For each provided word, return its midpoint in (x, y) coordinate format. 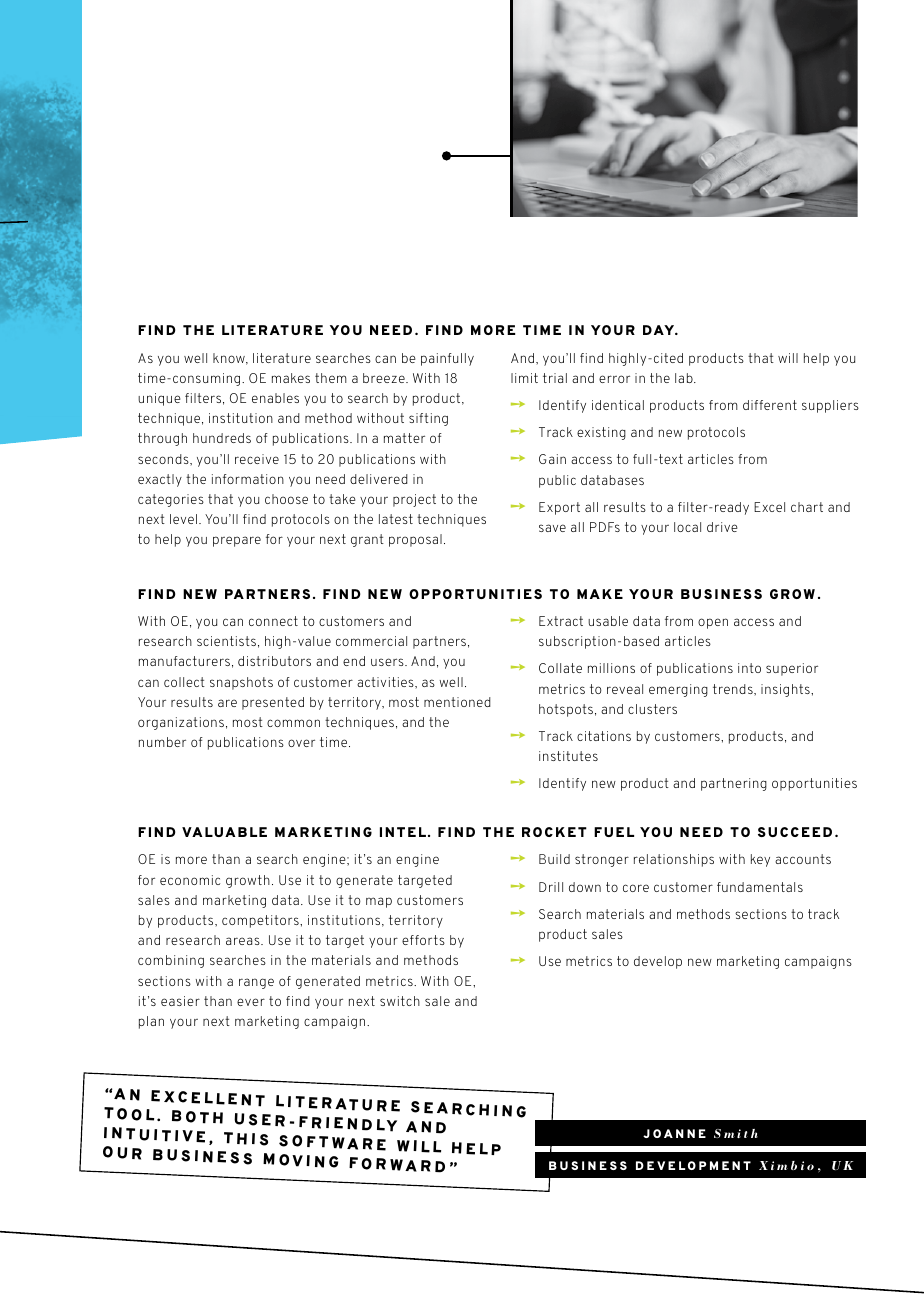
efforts (423, 940)
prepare (237, 541)
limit (524, 378)
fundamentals (760, 887)
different (770, 405)
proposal (415, 540)
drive (722, 527)
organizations (181, 723)
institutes (568, 756)
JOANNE (674, 1133)
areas (244, 941)
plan (151, 1022)
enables (275, 398)
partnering (734, 784)
